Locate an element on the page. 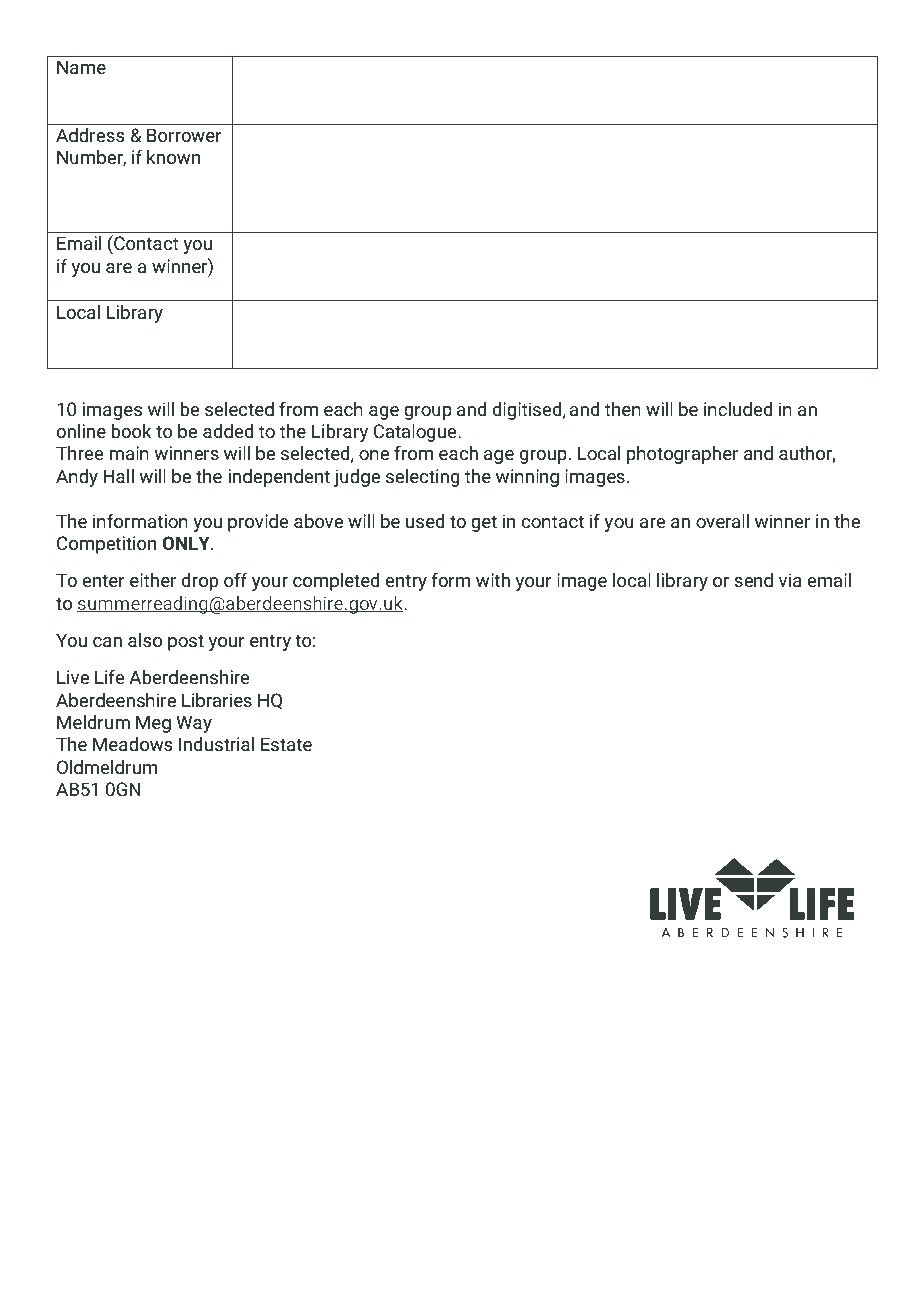 This page has width=924, height=1308. Estate is located at coordinates (286, 744).
